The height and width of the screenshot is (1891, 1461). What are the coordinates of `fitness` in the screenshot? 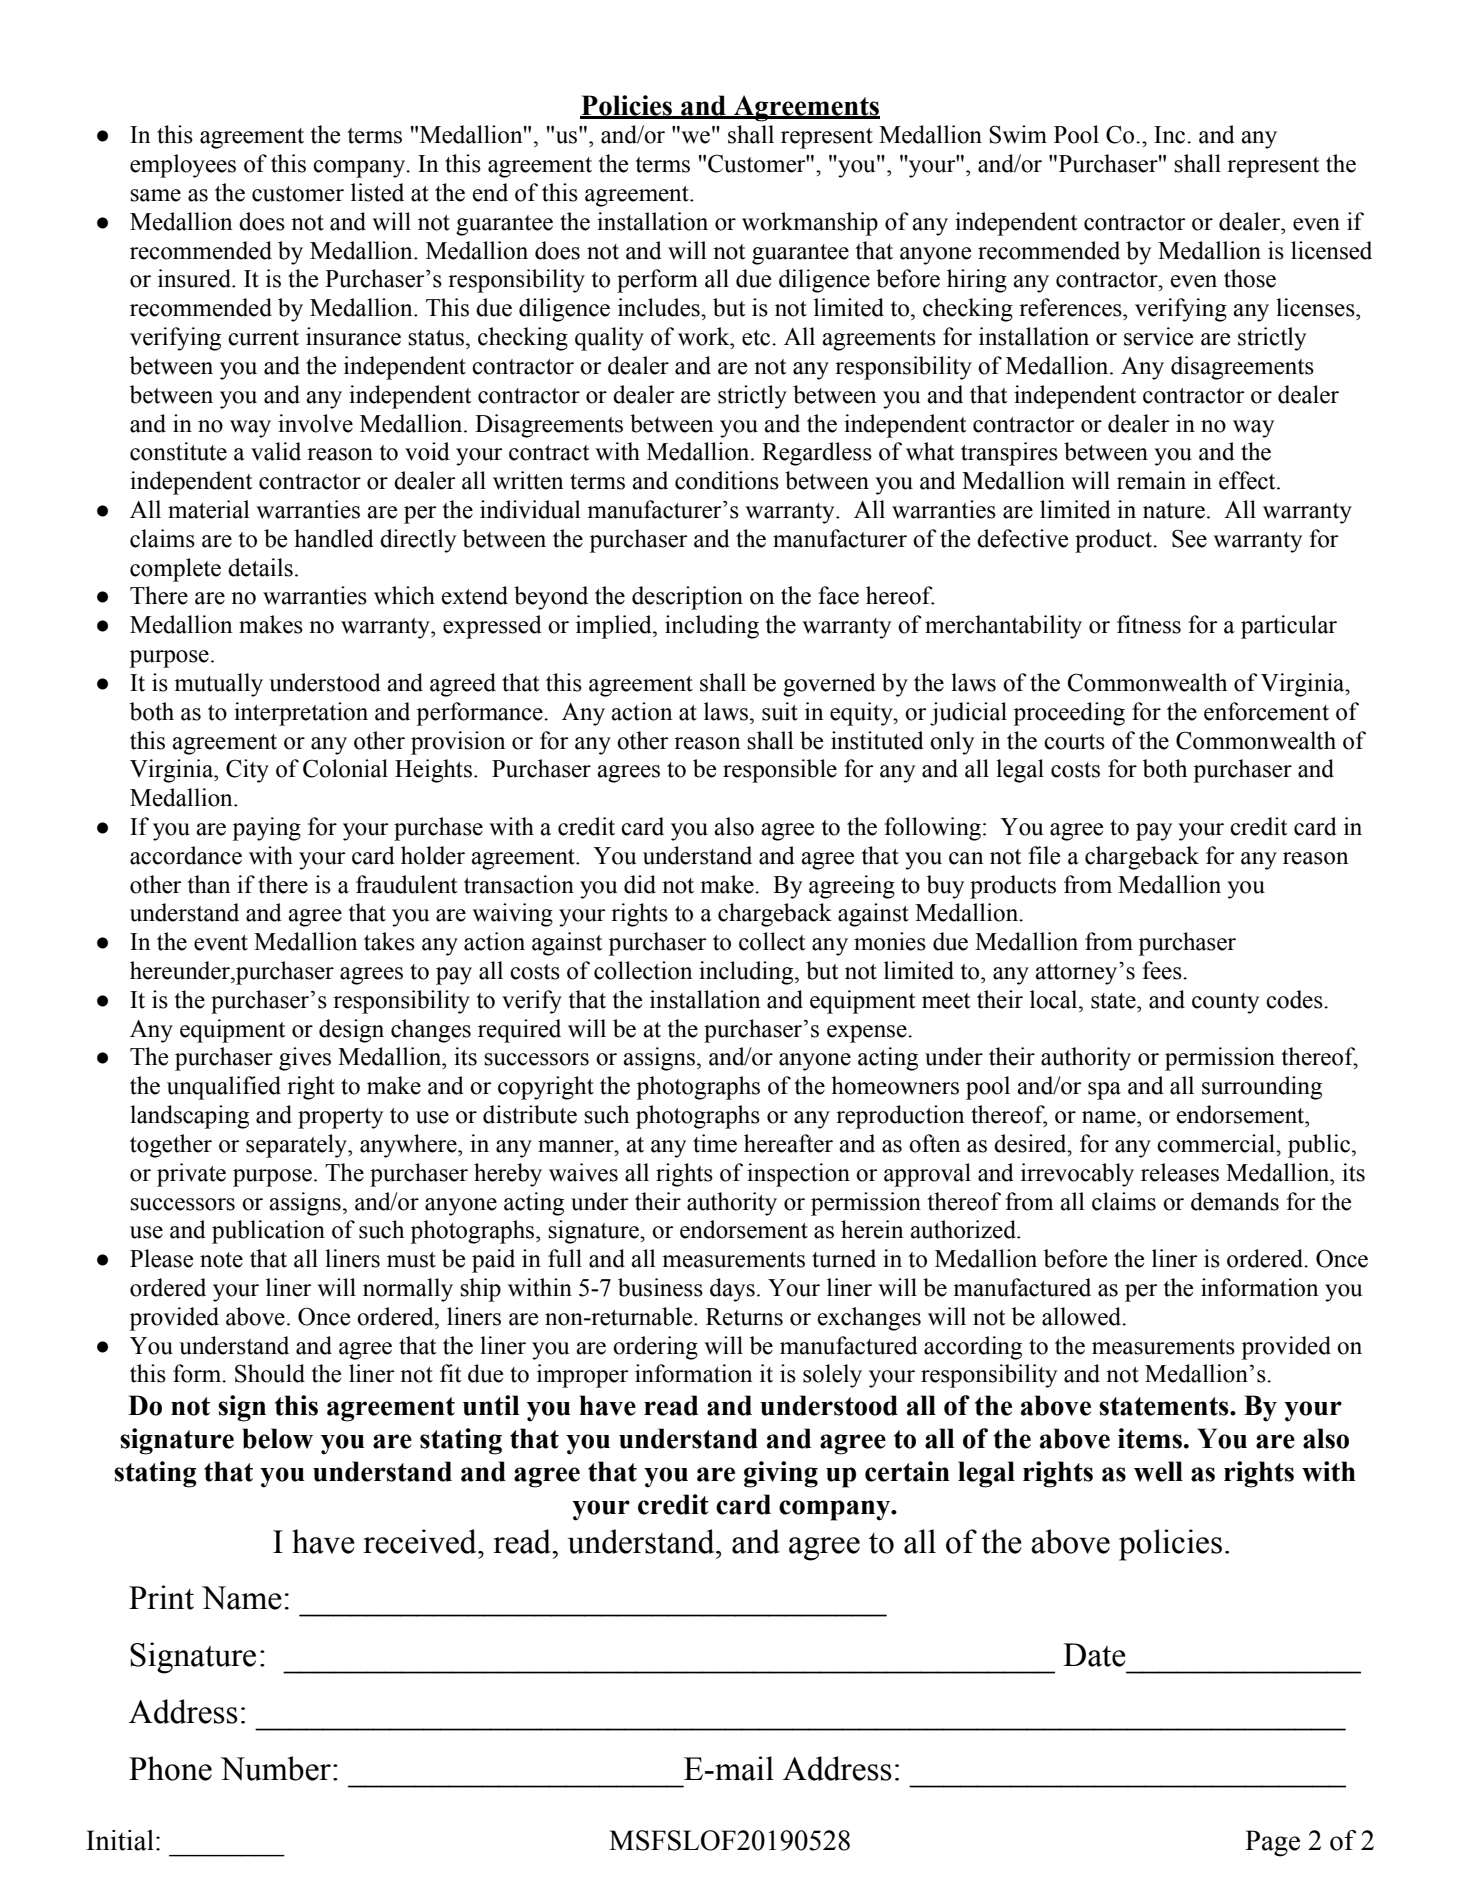 It's located at (1149, 624).
